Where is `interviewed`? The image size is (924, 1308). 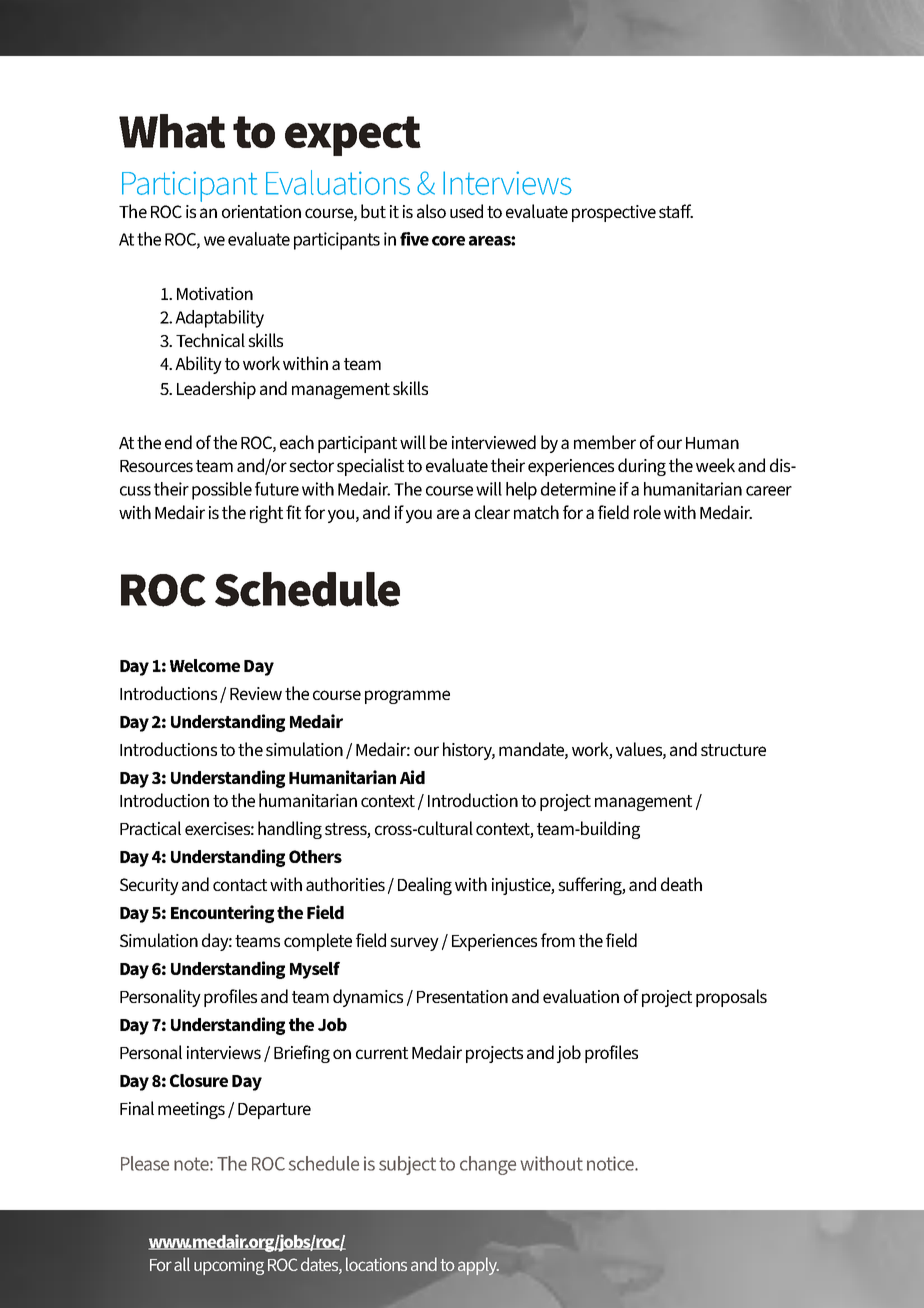
interviewed is located at coordinates (494, 442).
